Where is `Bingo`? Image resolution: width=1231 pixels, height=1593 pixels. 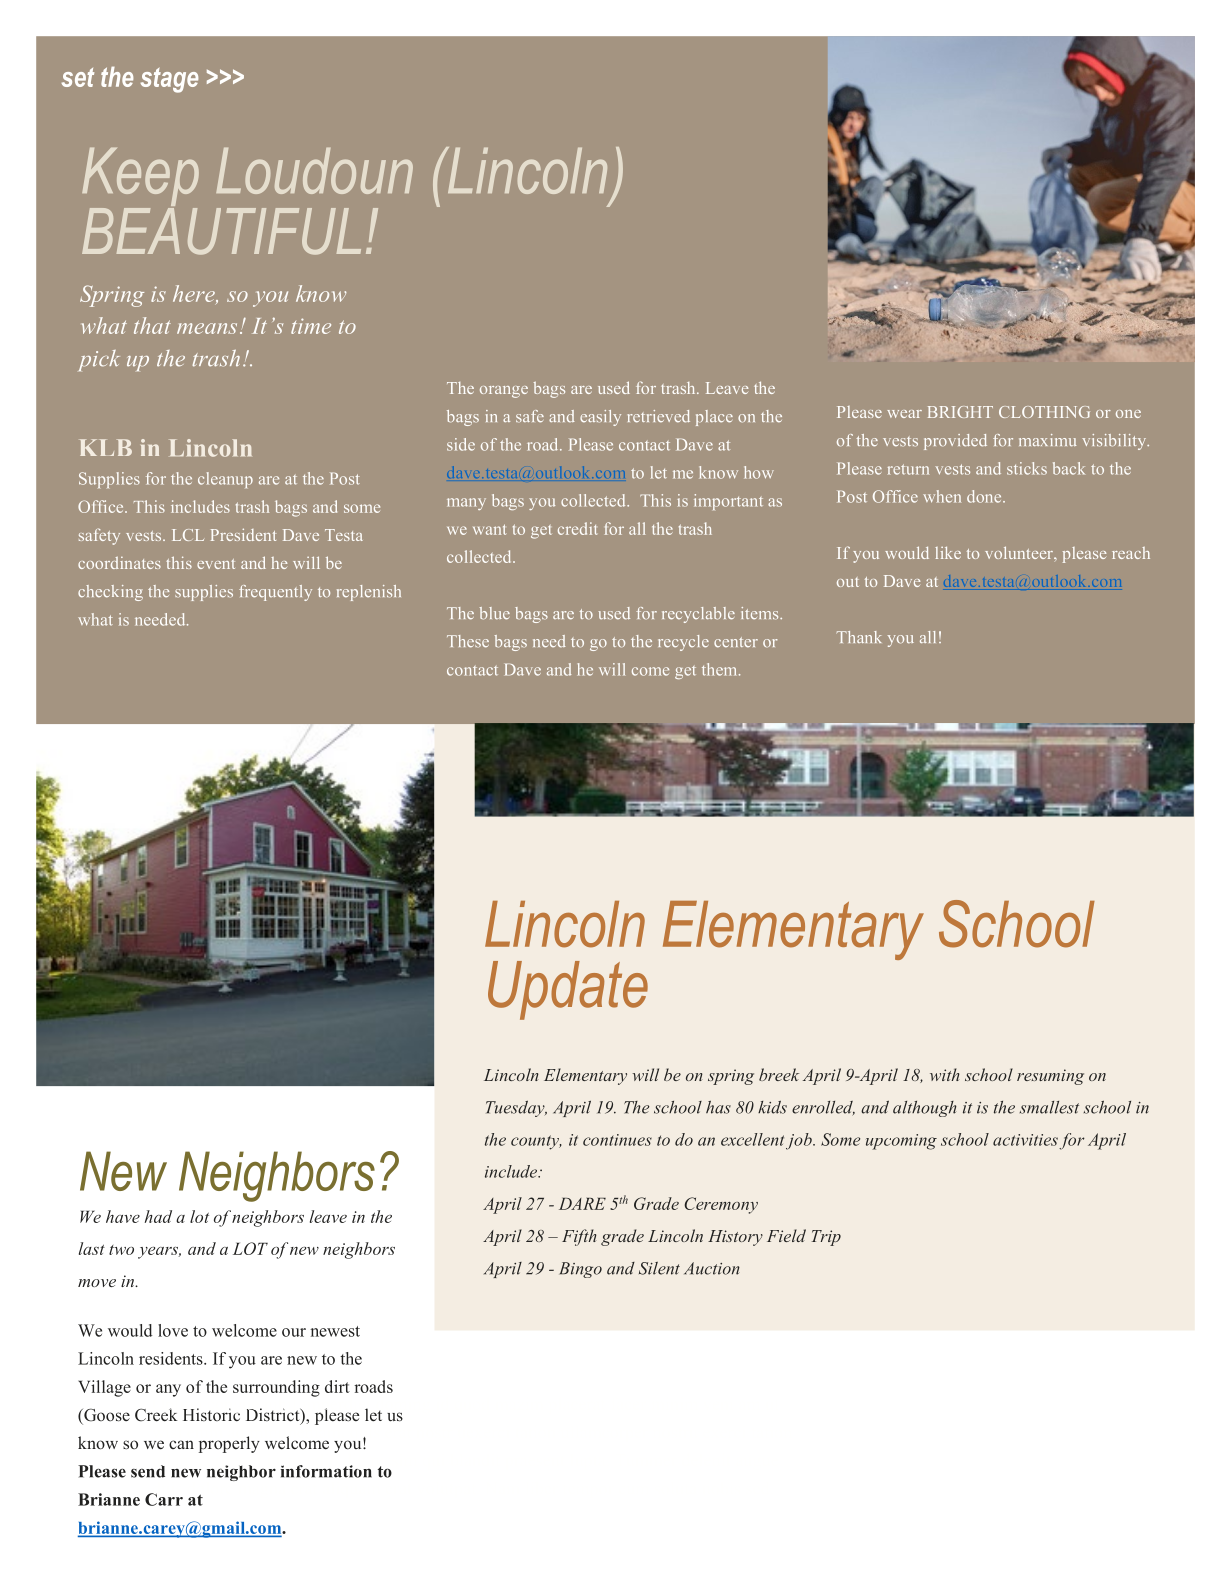 Bingo is located at coordinates (580, 1270).
